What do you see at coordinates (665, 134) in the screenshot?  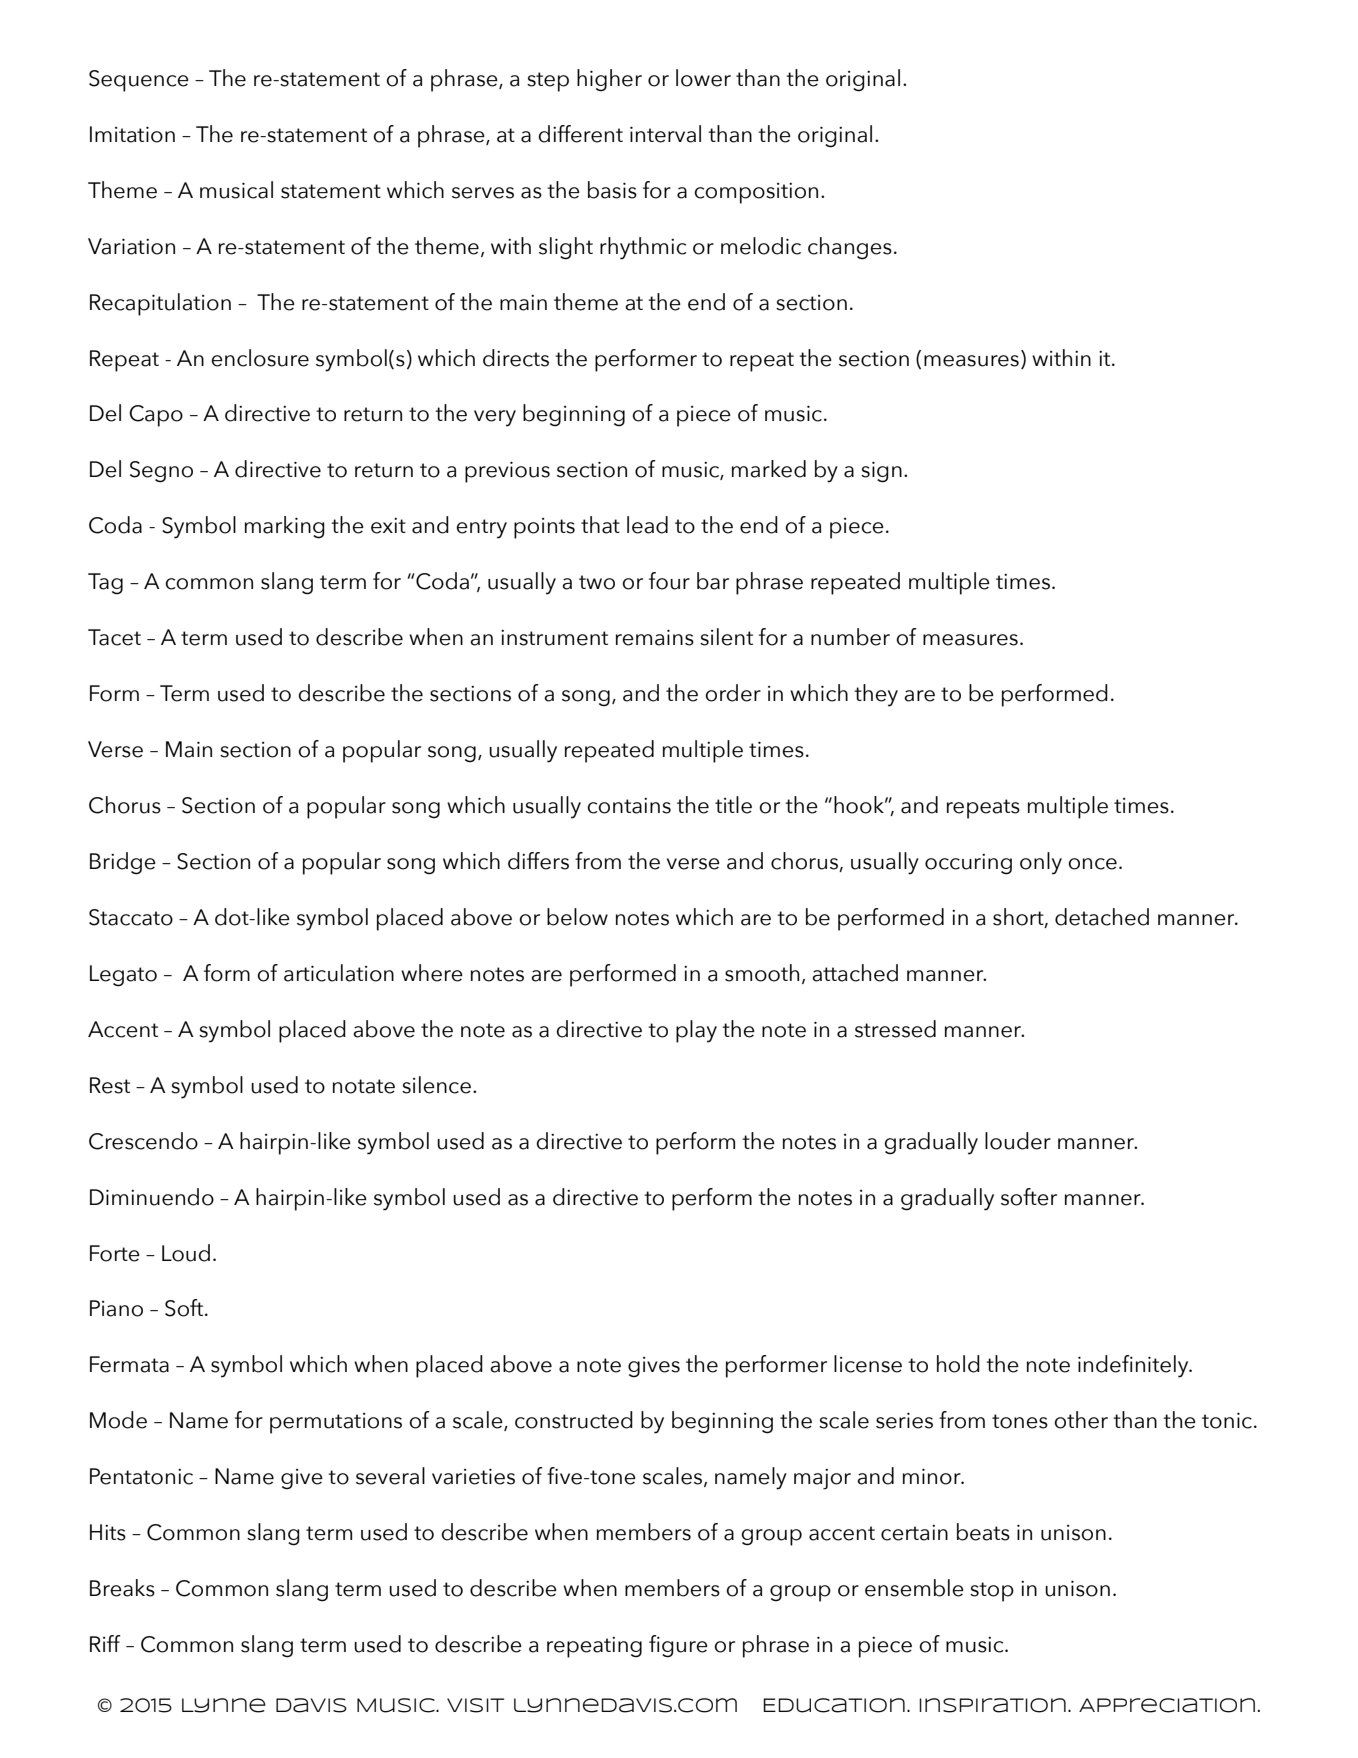 I see `interval` at bounding box center [665, 134].
